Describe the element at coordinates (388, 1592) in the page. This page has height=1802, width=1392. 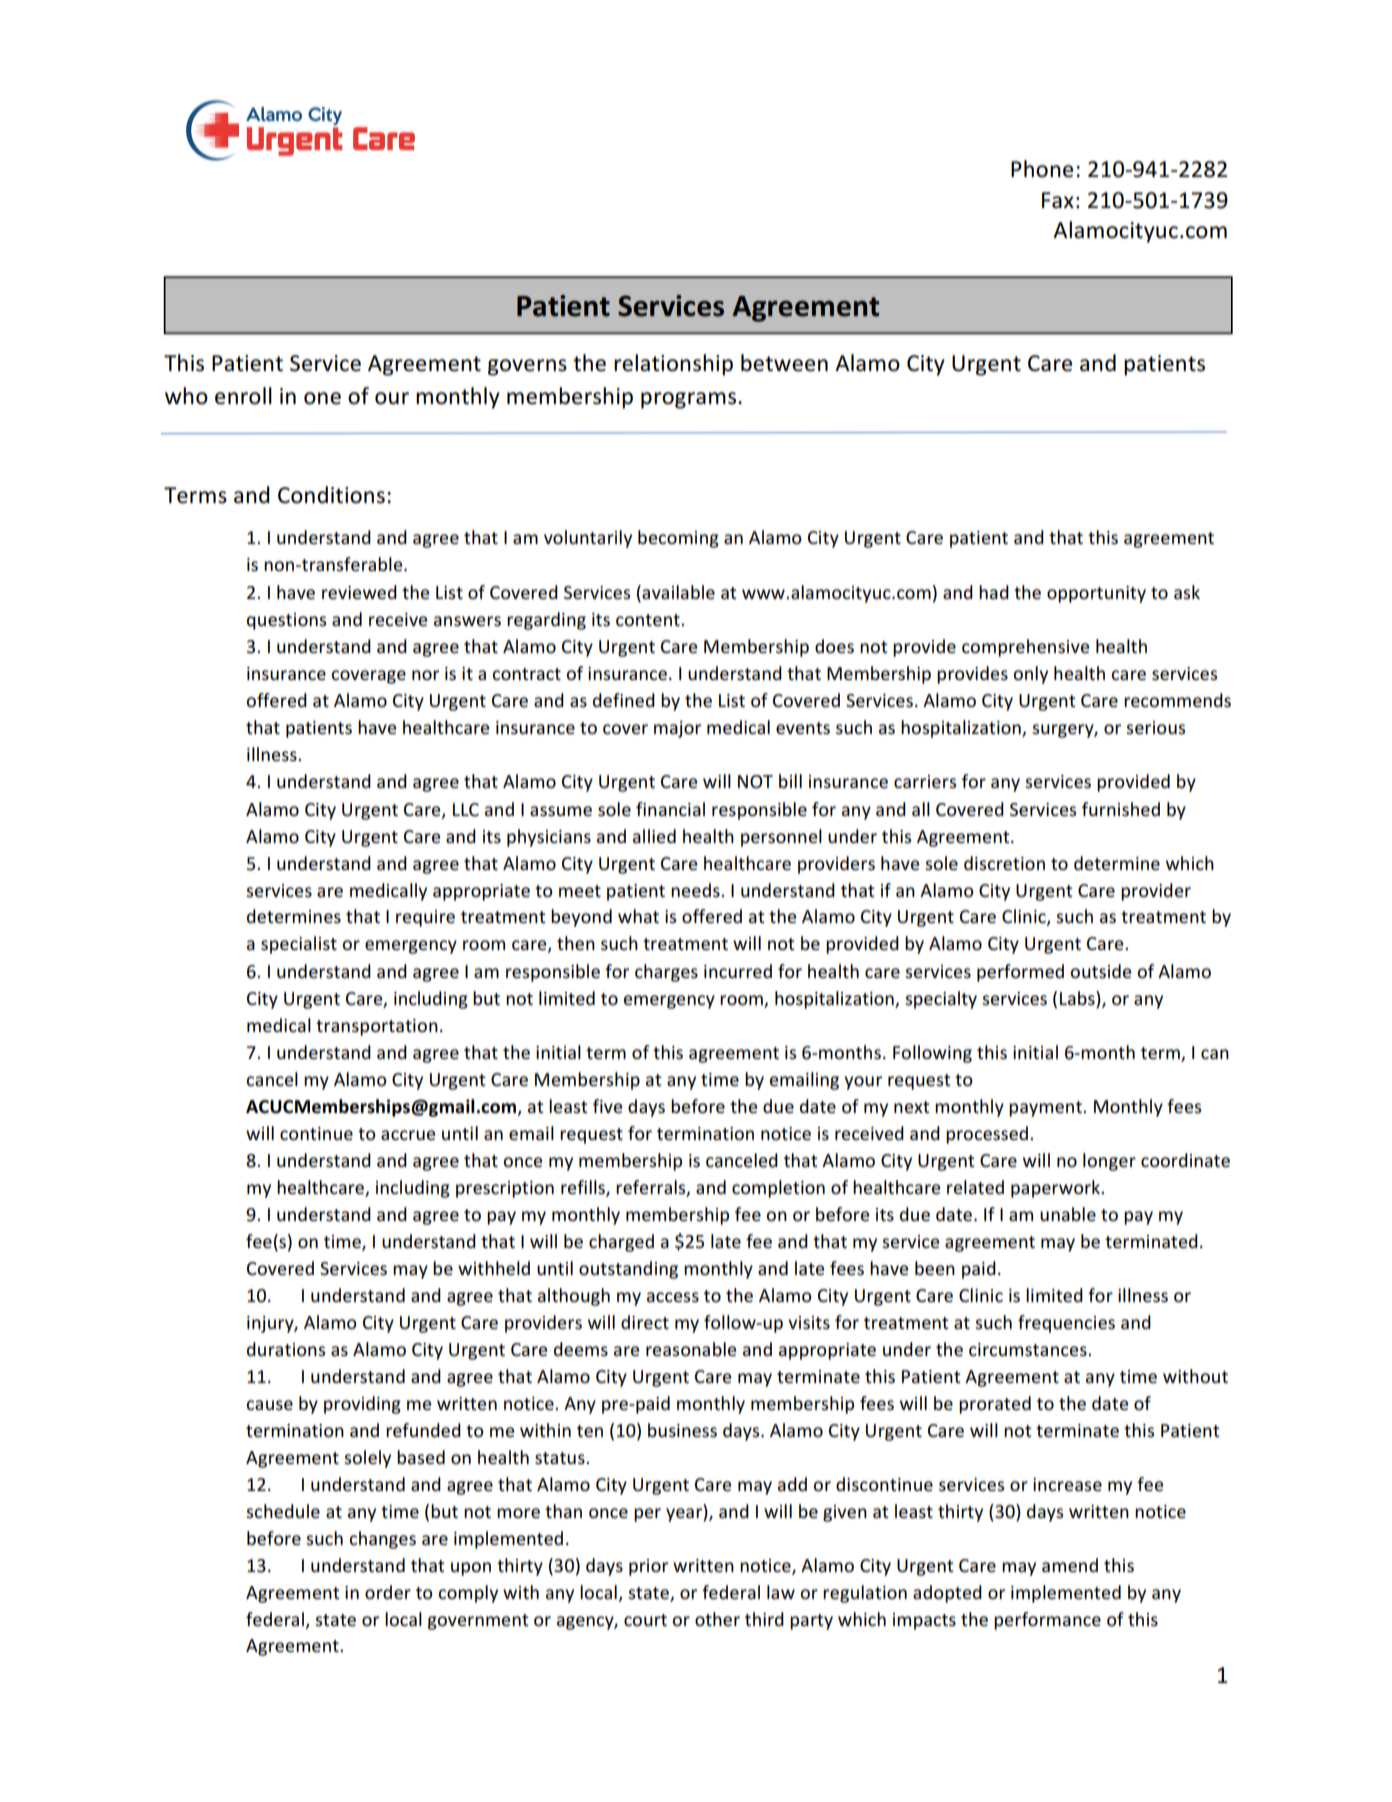
I see `order` at that location.
